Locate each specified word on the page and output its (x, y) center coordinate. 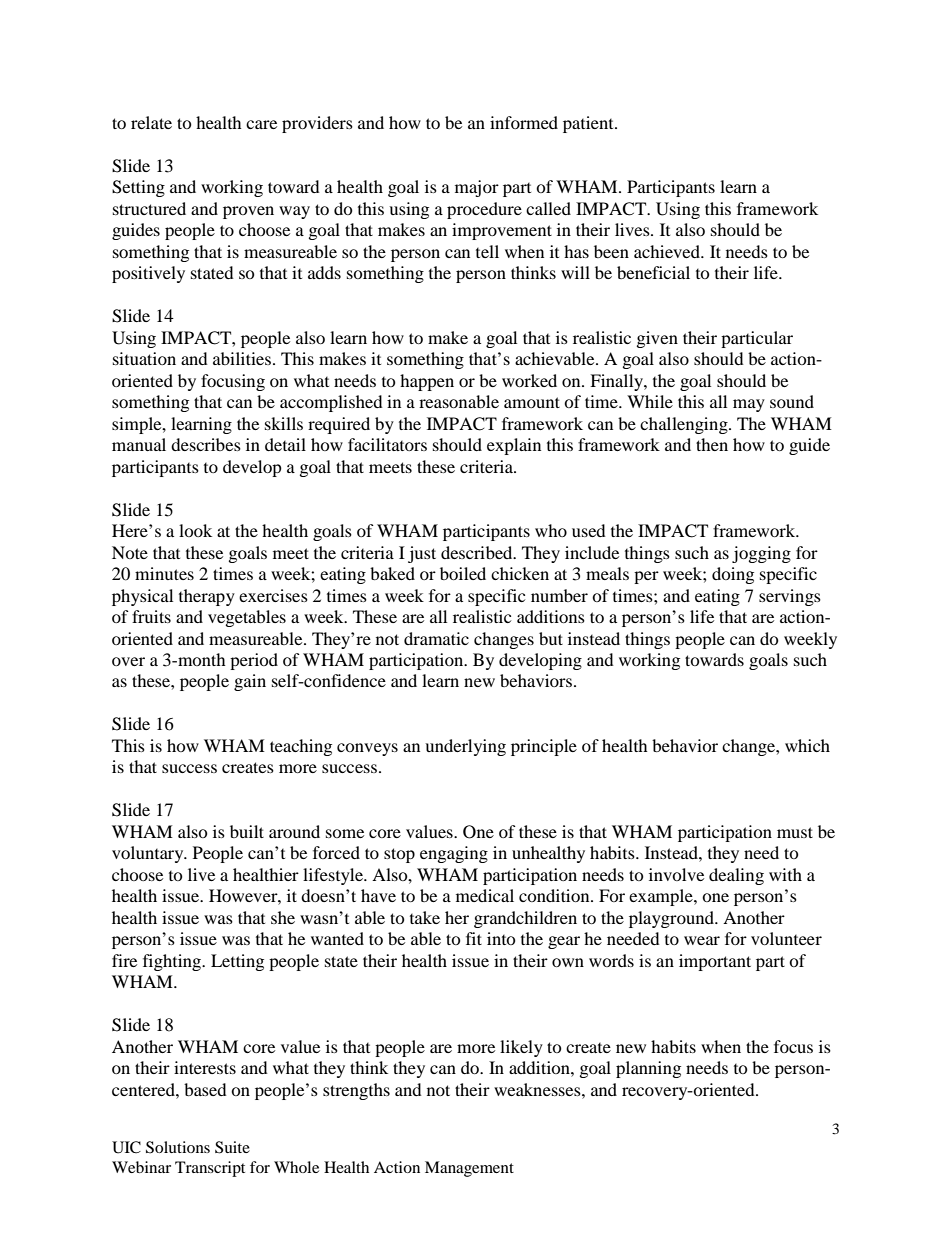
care (261, 124)
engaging (454, 854)
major (477, 188)
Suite (232, 1147)
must (795, 832)
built (247, 831)
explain (514, 446)
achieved (668, 251)
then (712, 444)
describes (206, 444)
